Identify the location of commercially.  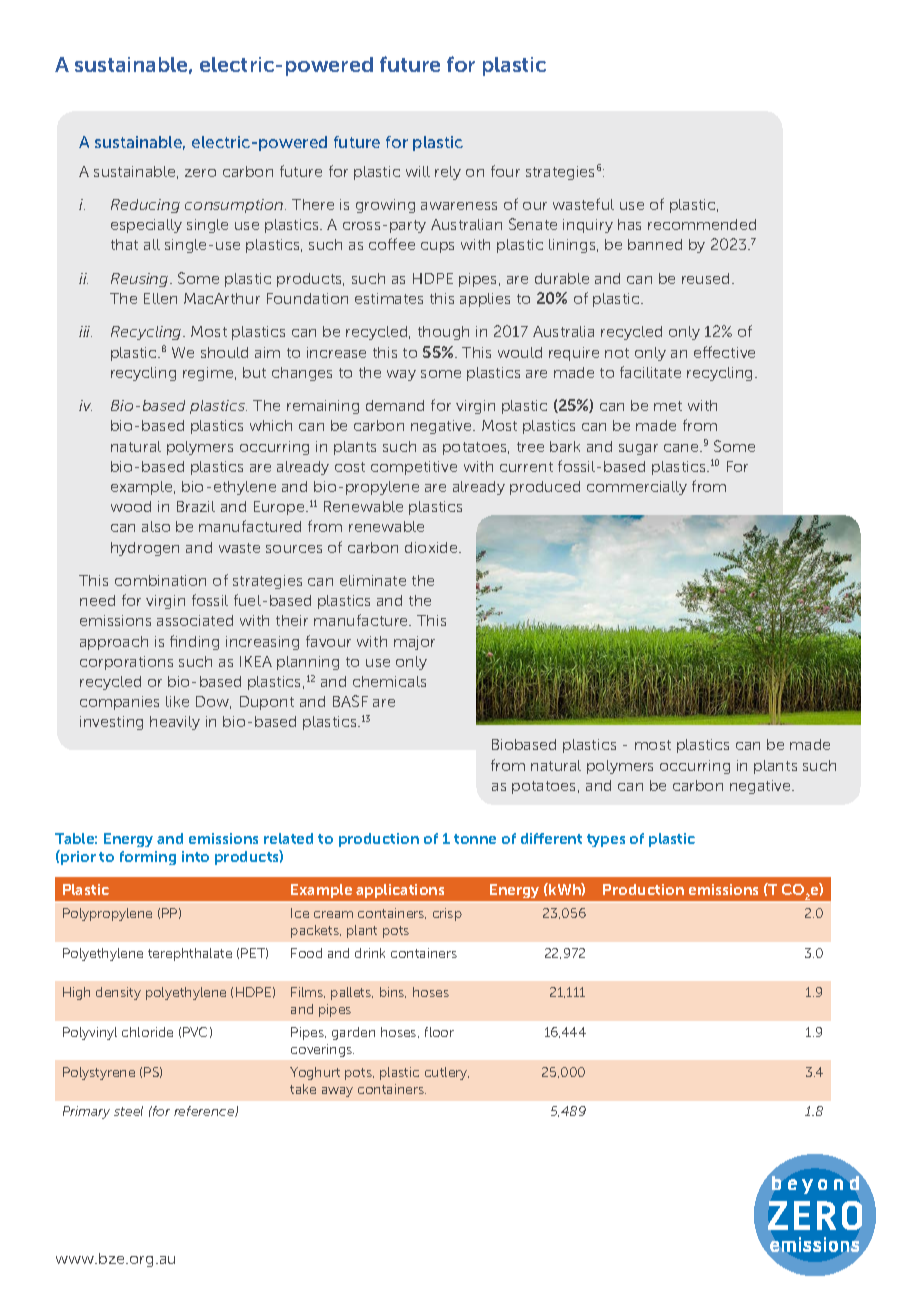
(637, 488).
